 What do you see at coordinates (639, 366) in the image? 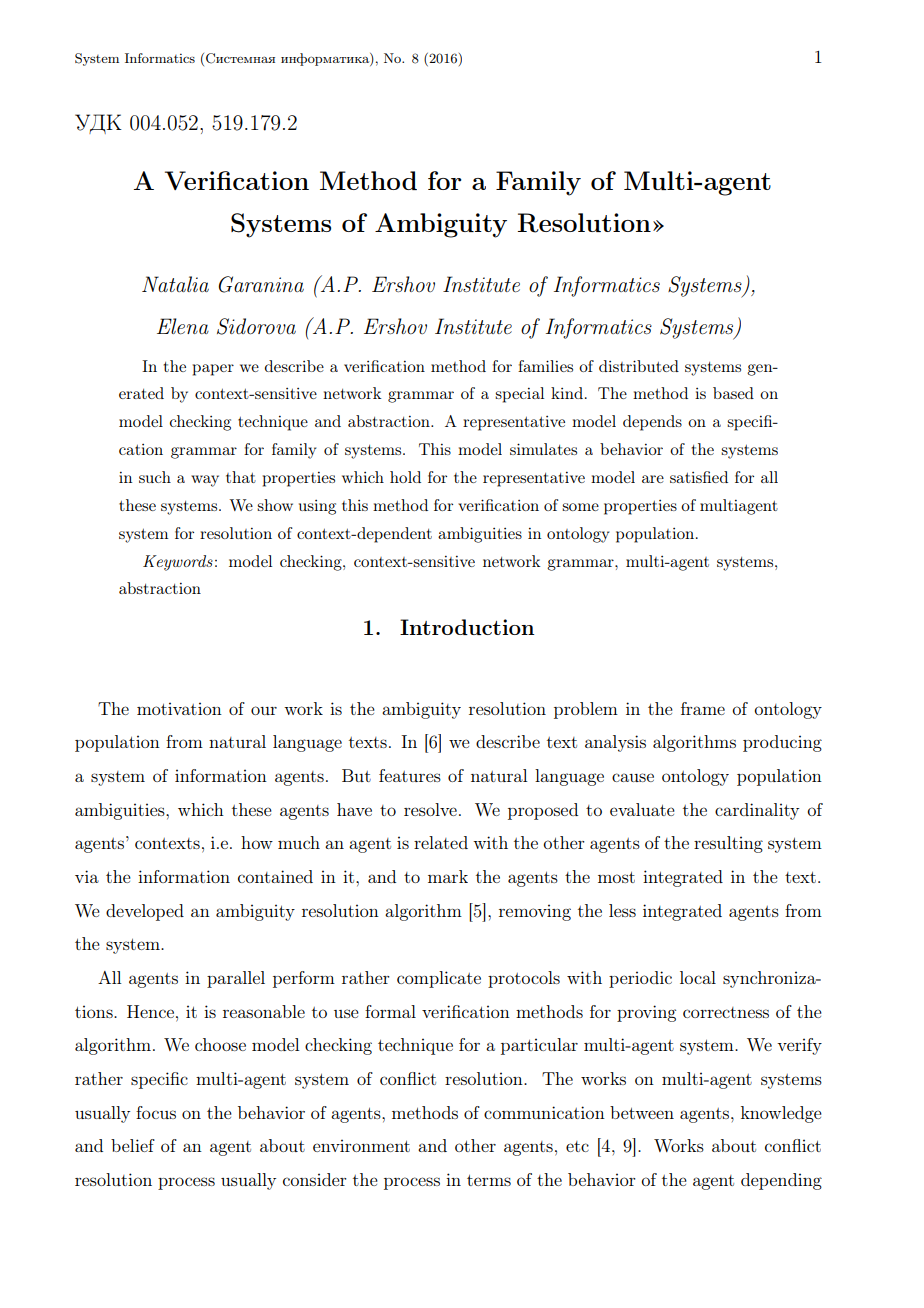
I see `distributed` at bounding box center [639, 366].
